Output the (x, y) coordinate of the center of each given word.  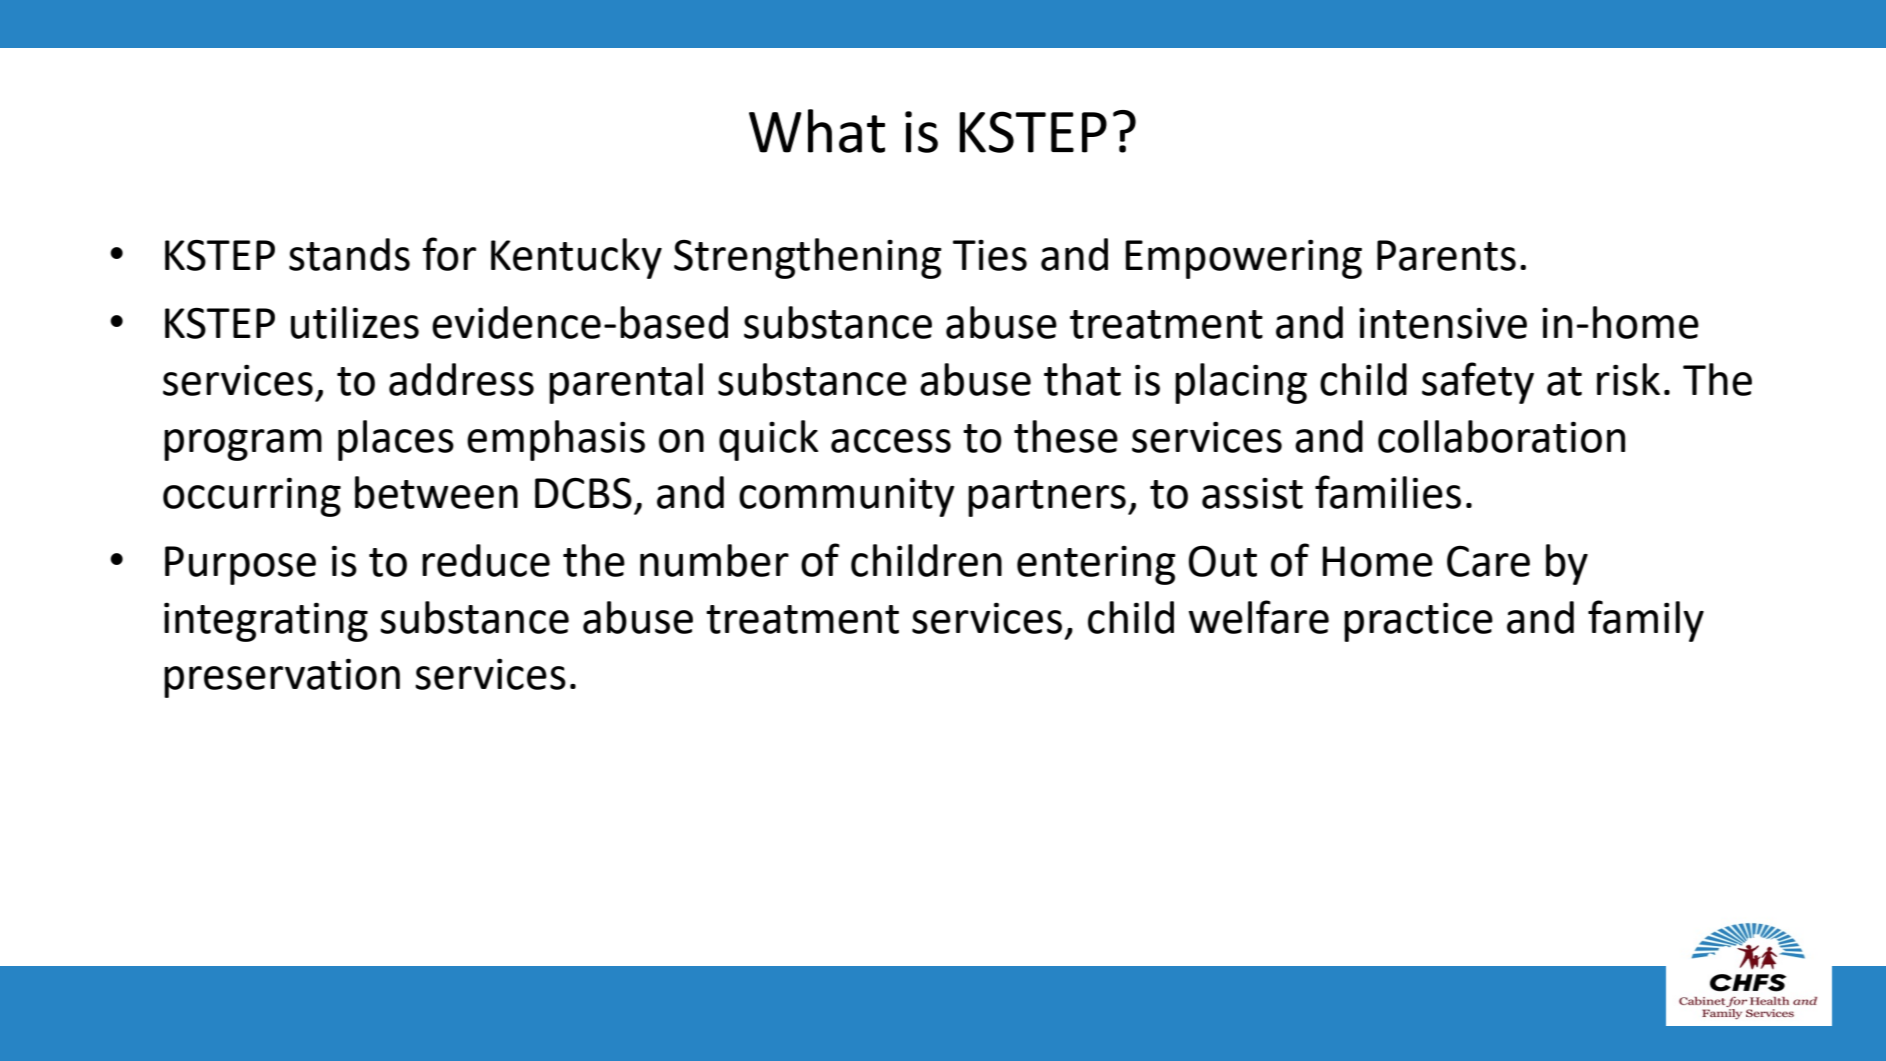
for (449, 254)
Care (1488, 561)
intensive (1443, 323)
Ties (990, 255)
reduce (486, 560)
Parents (1446, 255)
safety (1478, 383)
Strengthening (808, 258)
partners (1047, 498)
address (461, 379)
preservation (282, 678)
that (1082, 379)
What (817, 131)
